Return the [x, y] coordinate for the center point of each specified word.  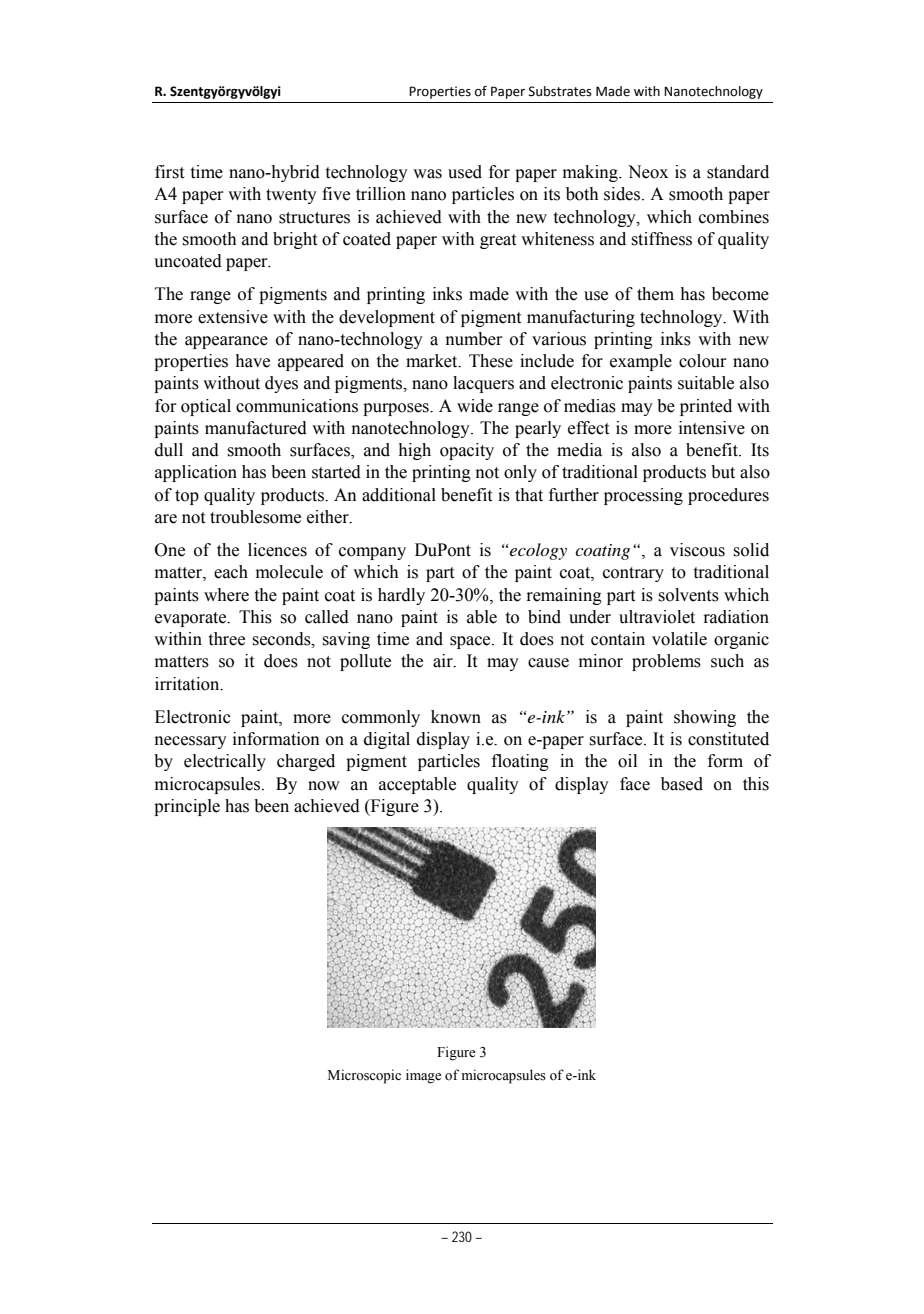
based [682, 784]
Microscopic [364, 1076]
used [465, 172]
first [169, 172]
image [423, 1076]
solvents [689, 595]
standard [738, 172]
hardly [401, 596]
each [231, 572]
